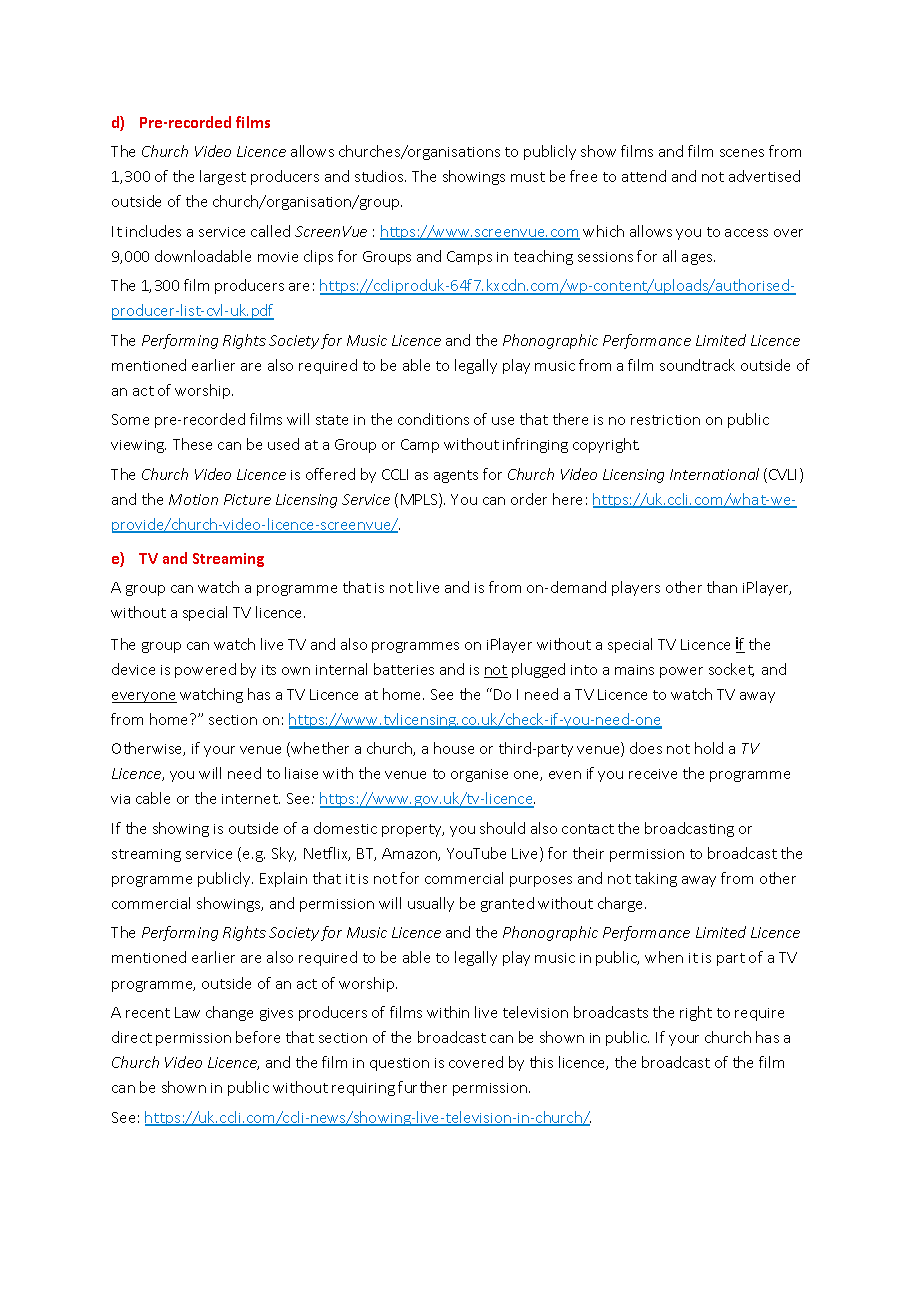  I want to click on device, so click(133, 669).
